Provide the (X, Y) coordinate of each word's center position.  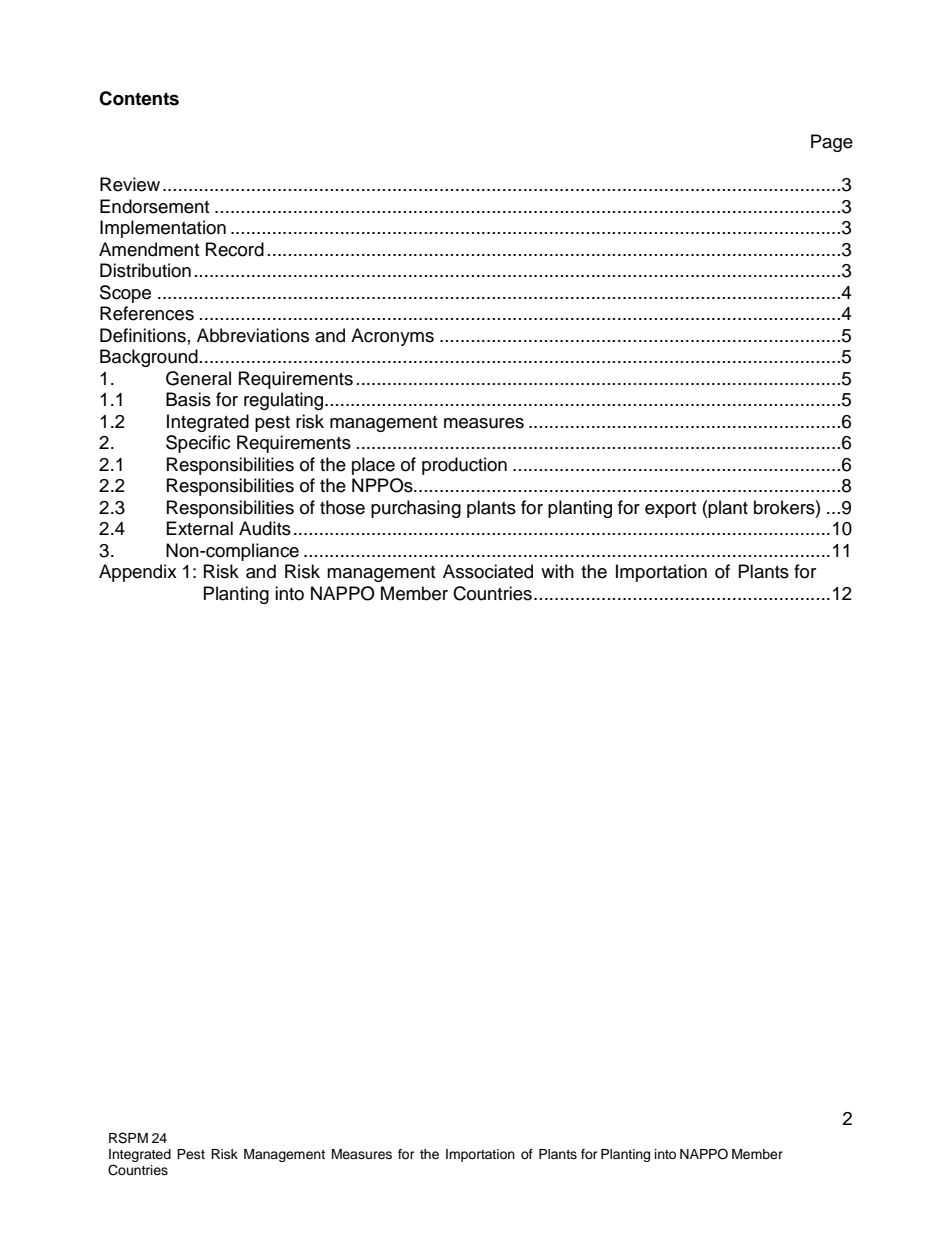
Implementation (163, 229)
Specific (198, 444)
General (198, 378)
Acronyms (392, 337)
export (670, 510)
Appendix (138, 573)
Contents (139, 98)
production (464, 466)
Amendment (149, 249)
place (373, 466)
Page (832, 143)
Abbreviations (253, 335)
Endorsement (154, 206)
